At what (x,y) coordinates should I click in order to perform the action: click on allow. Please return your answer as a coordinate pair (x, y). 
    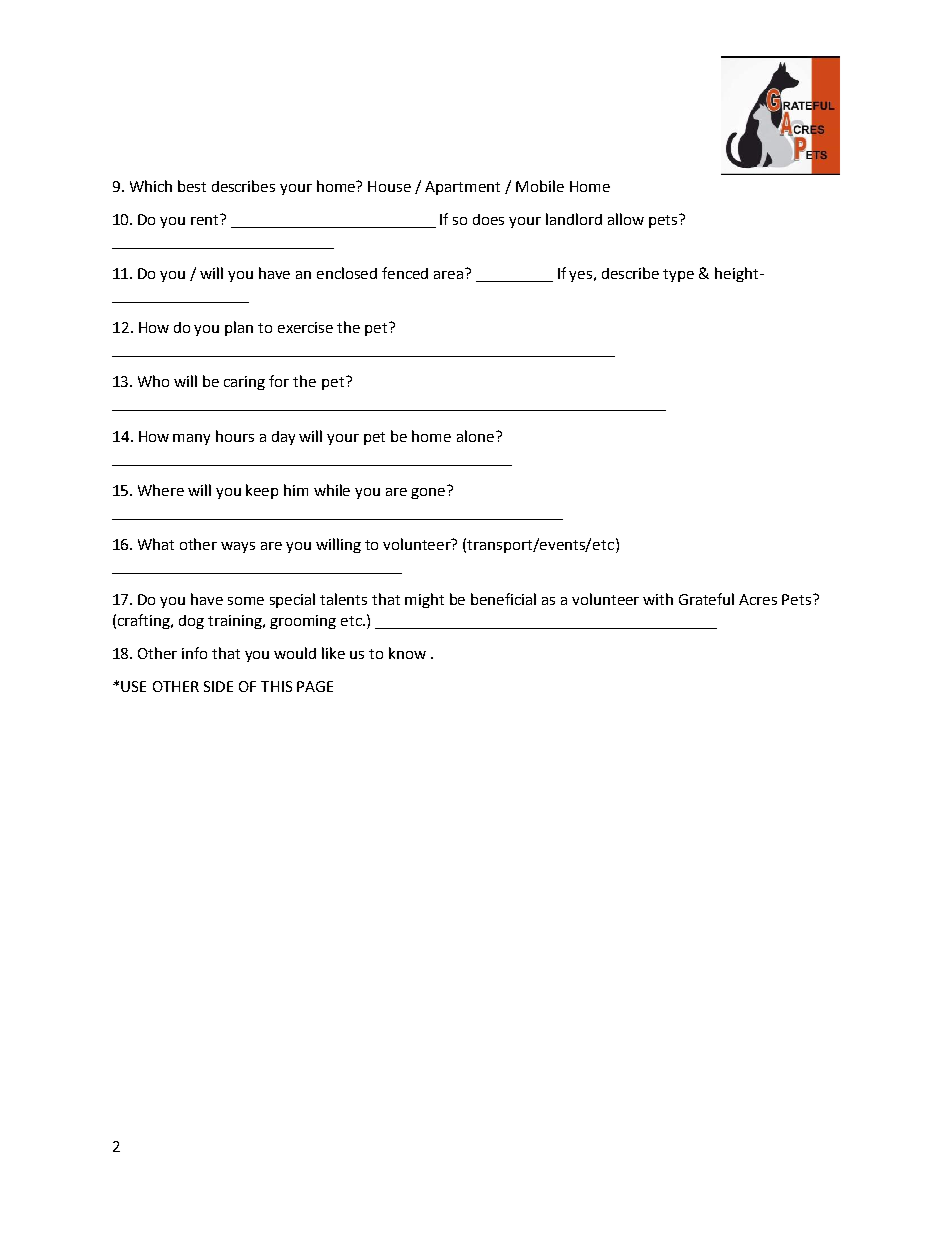
    Looking at the image, I should click on (626, 219).
